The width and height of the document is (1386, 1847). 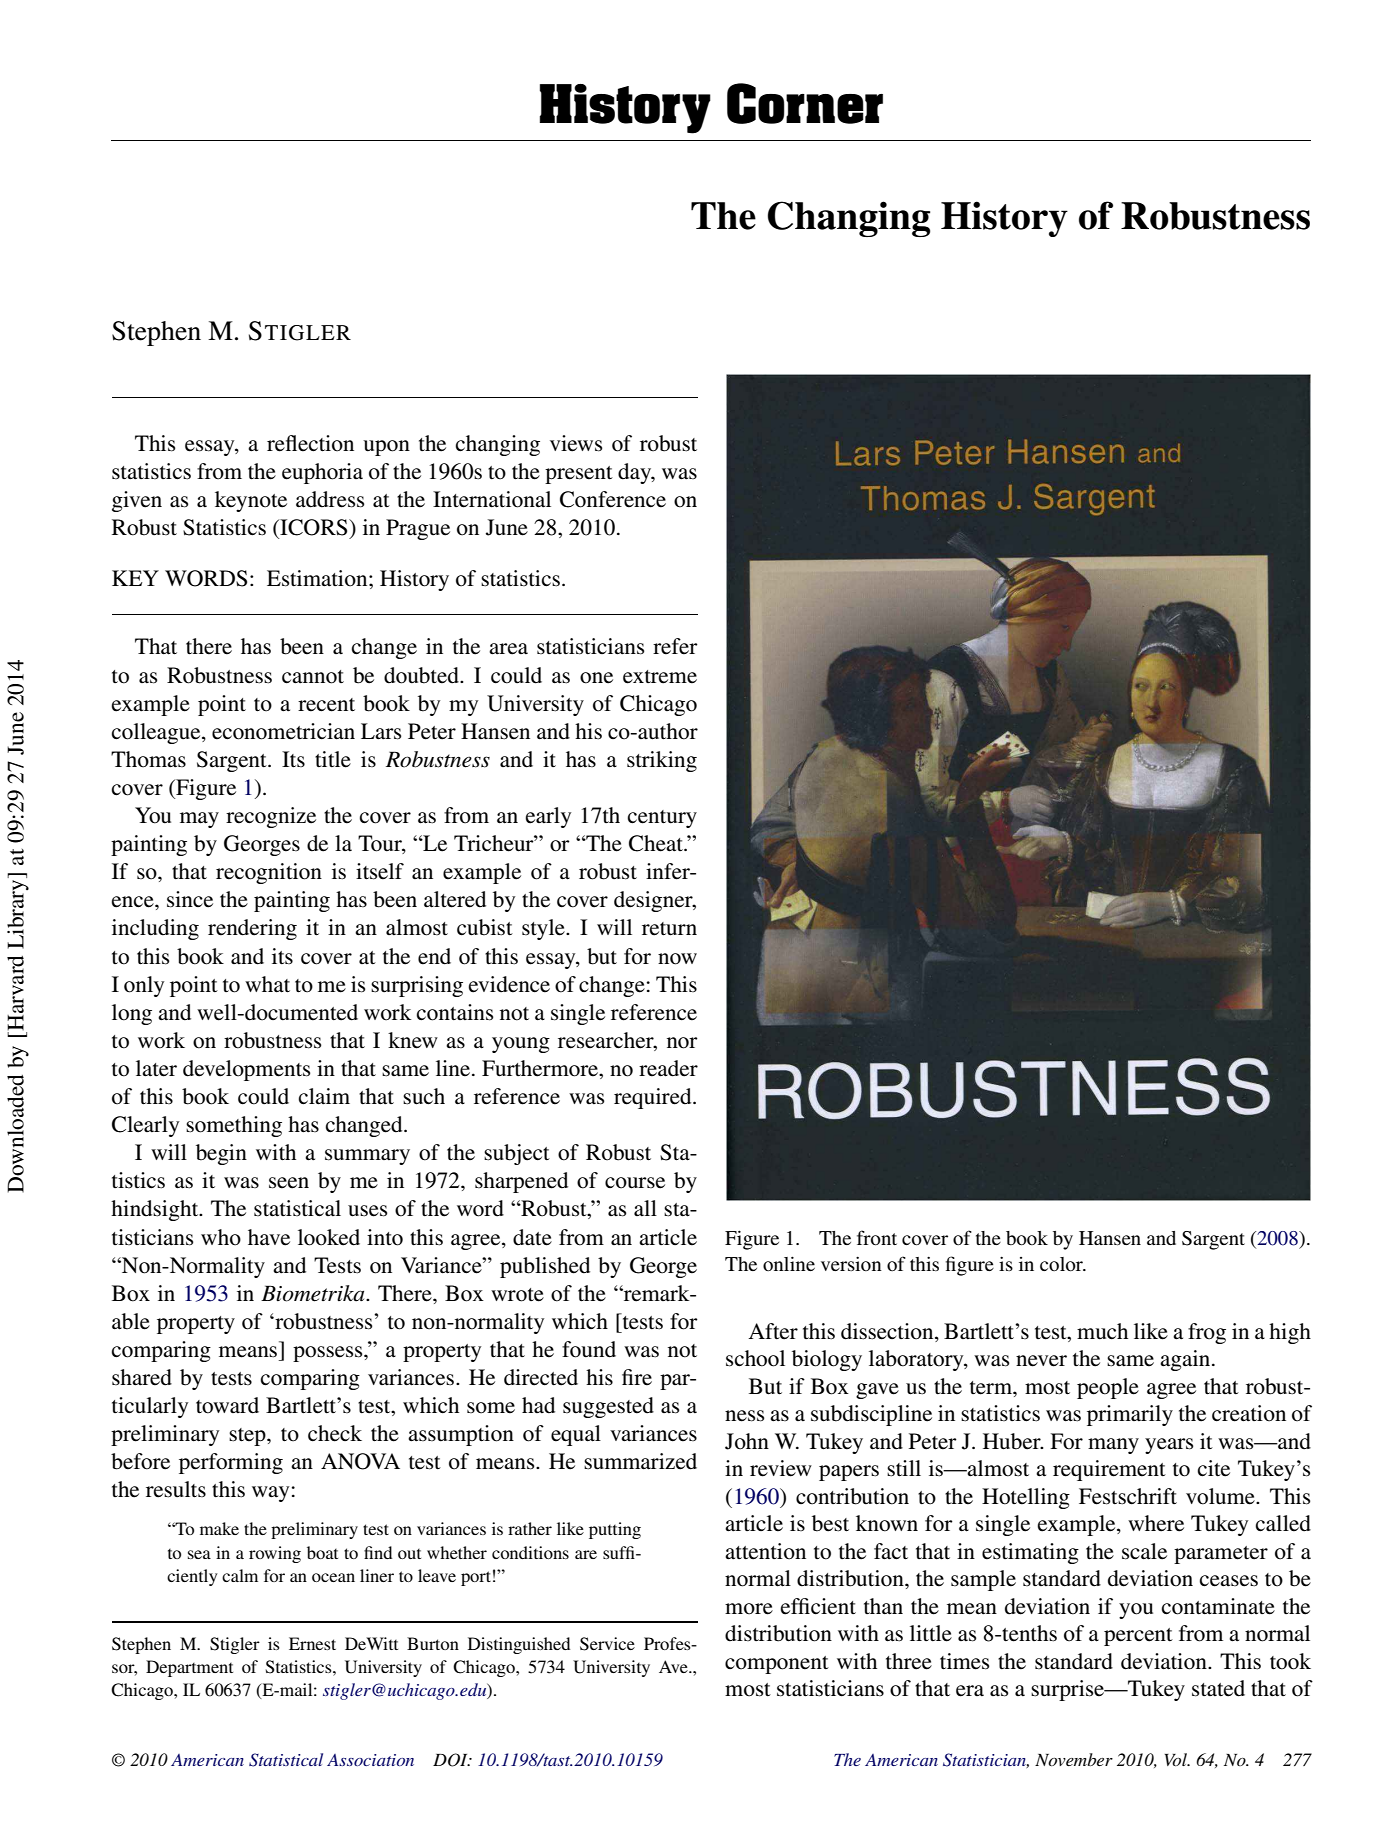 I want to click on Ernest, so click(x=312, y=1643).
